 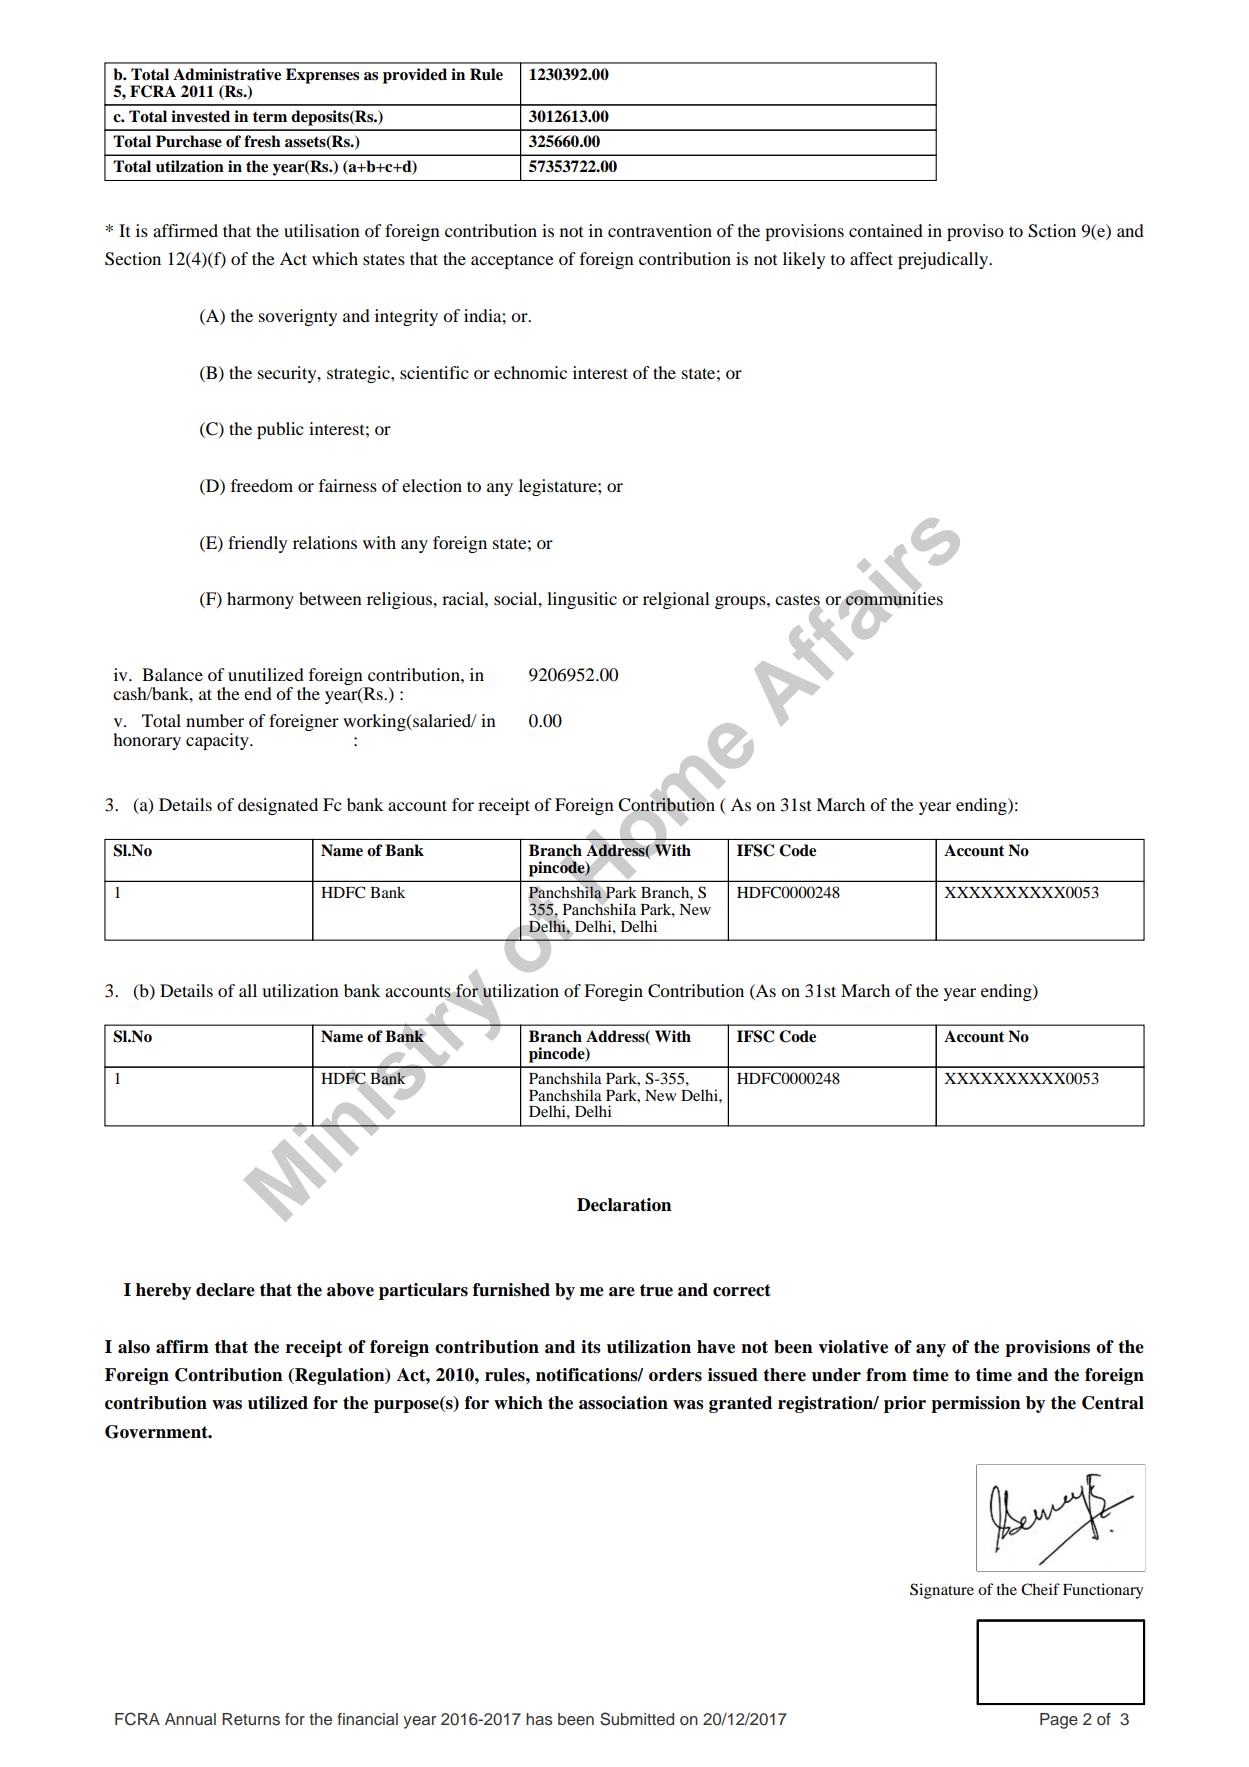 What do you see at coordinates (975, 232) in the page?
I see `proviso` at bounding box center [975, 232].
